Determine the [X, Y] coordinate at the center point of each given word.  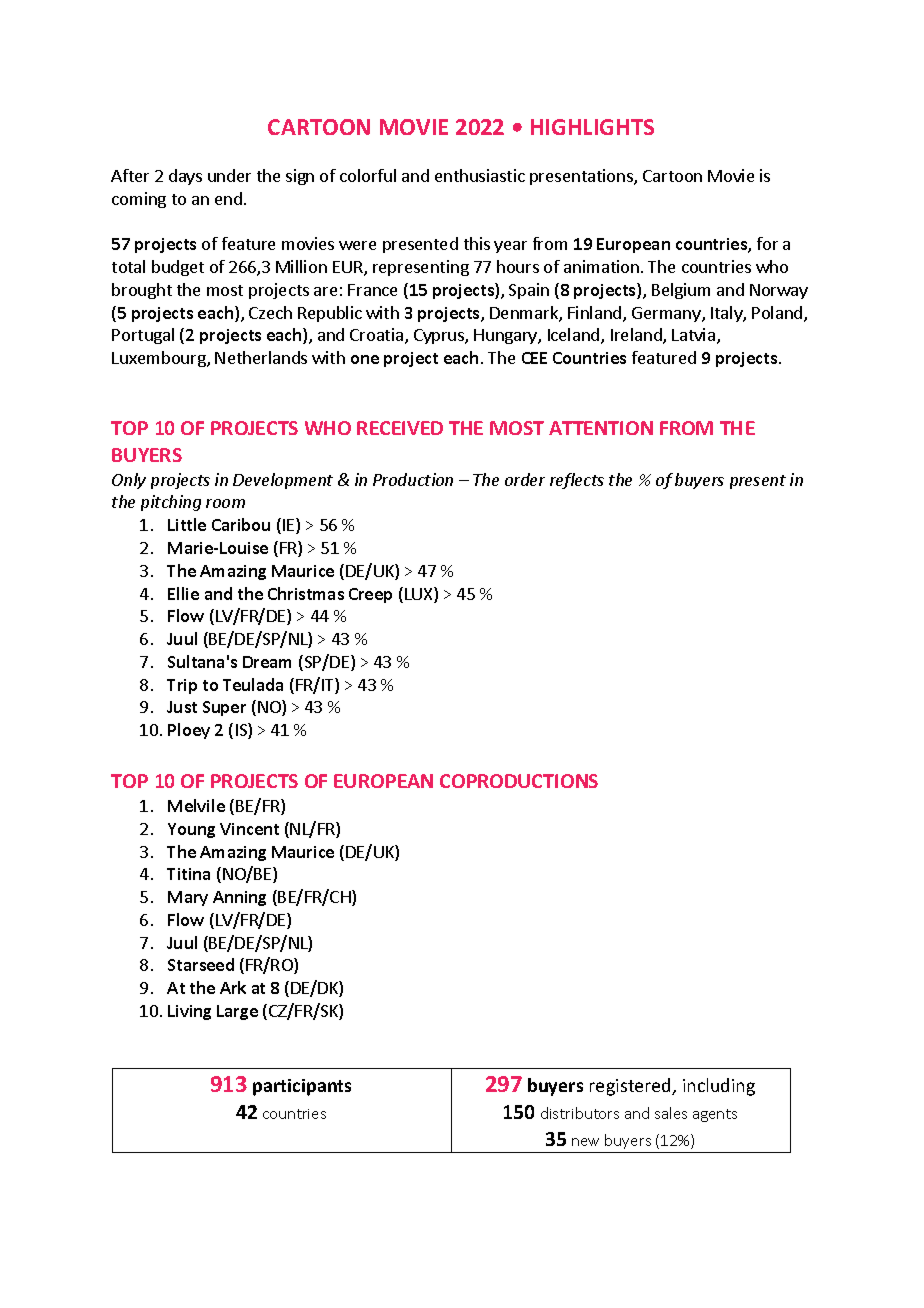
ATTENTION [601, 428]
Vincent [249, 829]
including [719, 1087]
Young [191, 830]
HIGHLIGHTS [592, 127]
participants [302, 1087]
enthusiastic [480, 175]
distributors [580, 1113]
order [525, 479]
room [225, 503]
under [229, 175]
